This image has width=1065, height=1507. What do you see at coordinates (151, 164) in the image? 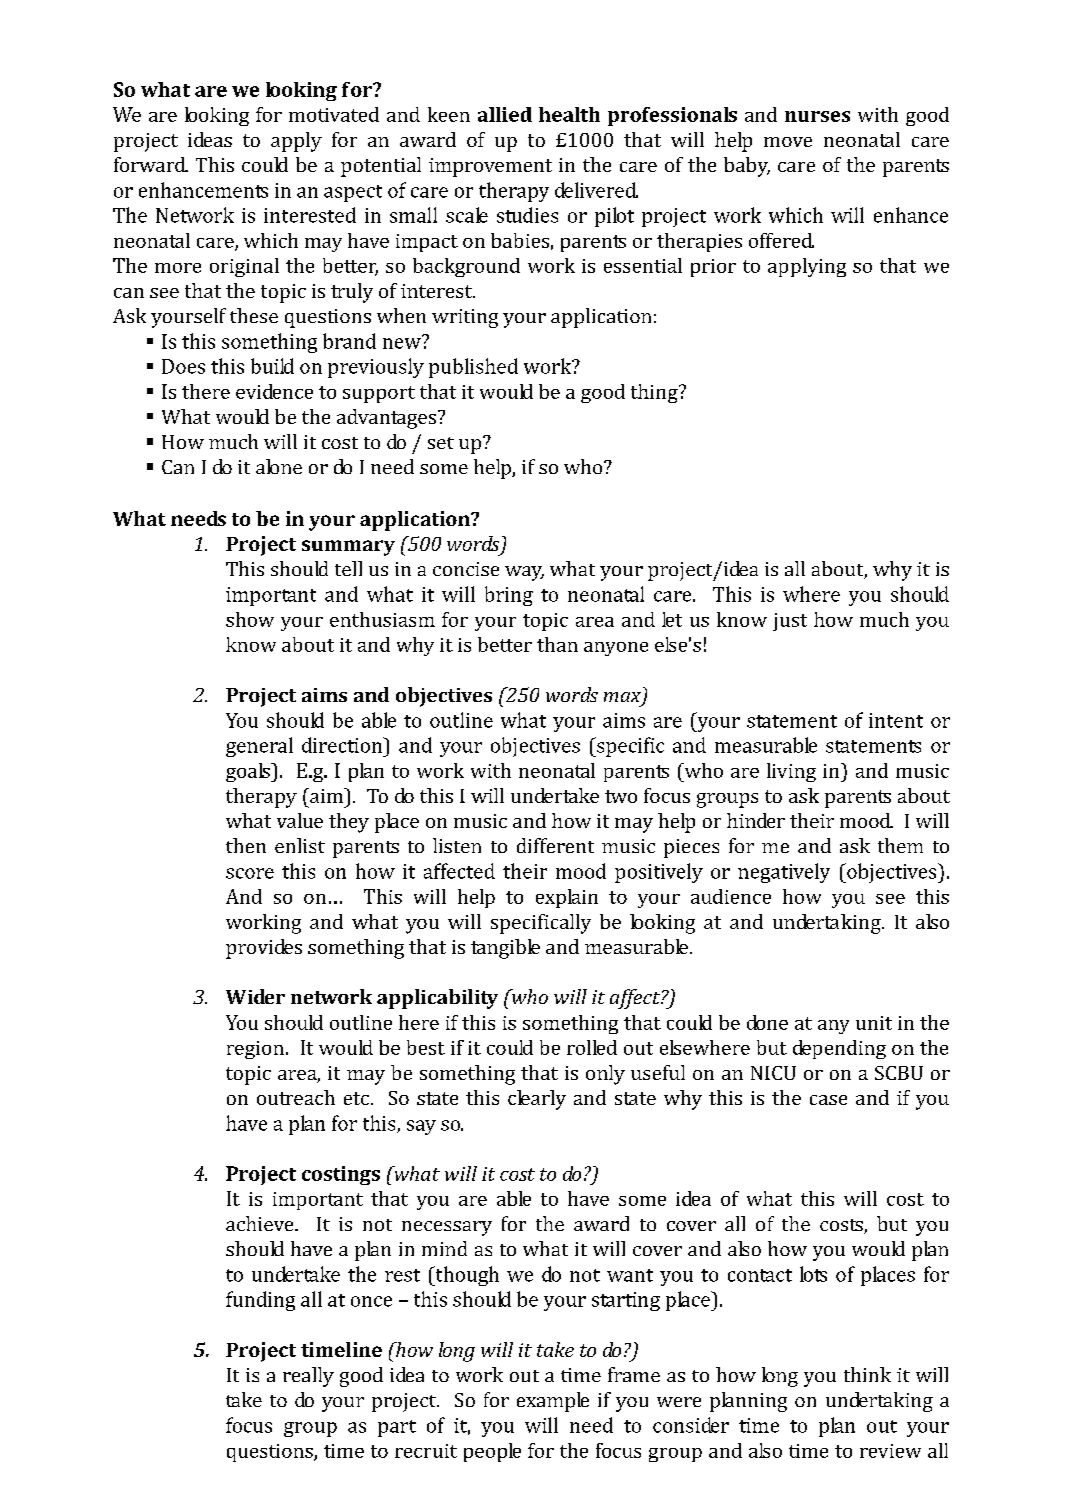
I see `forward` at bounding box center [151, 164].
